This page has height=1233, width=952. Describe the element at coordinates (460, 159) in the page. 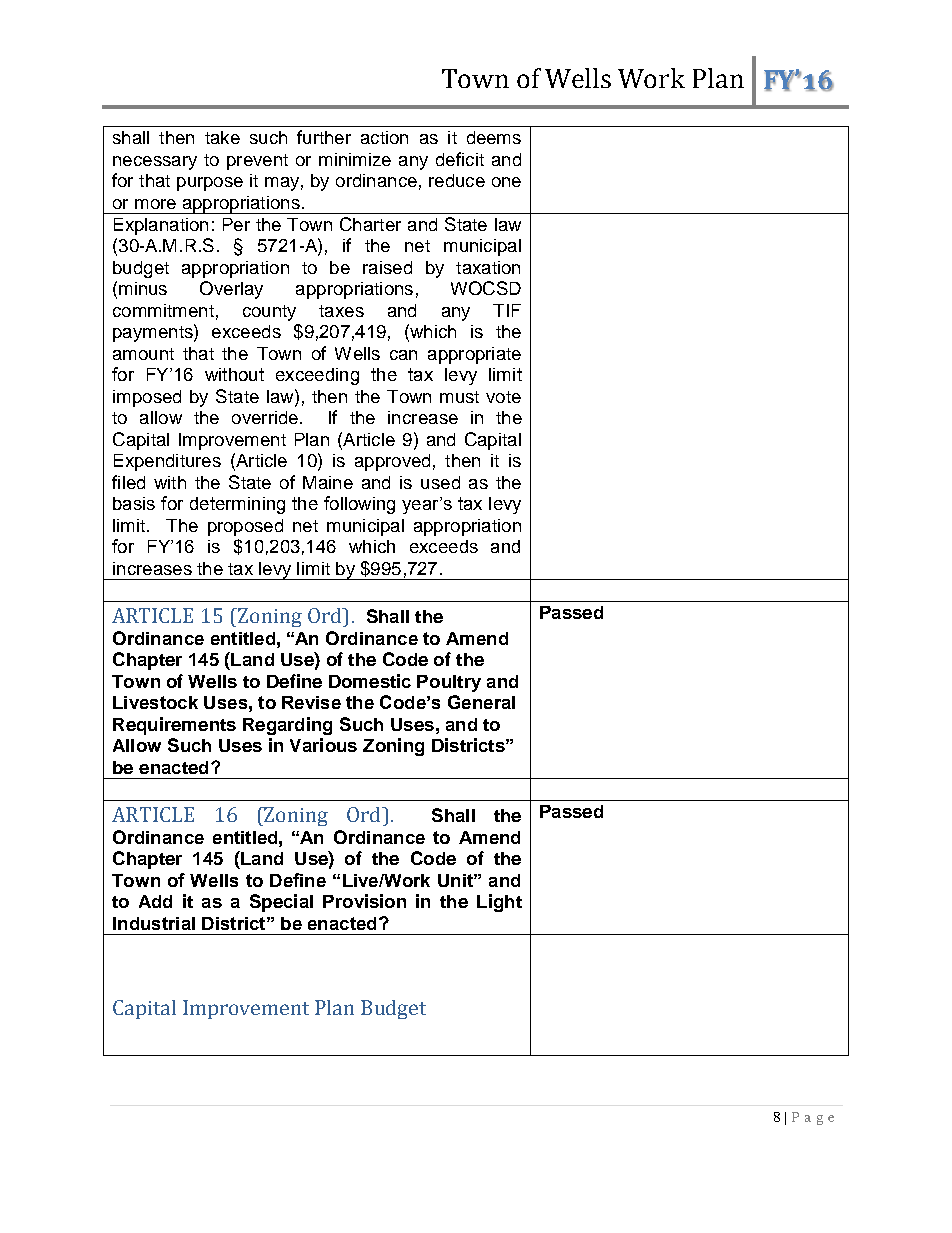

I see `deficit` at that location.
